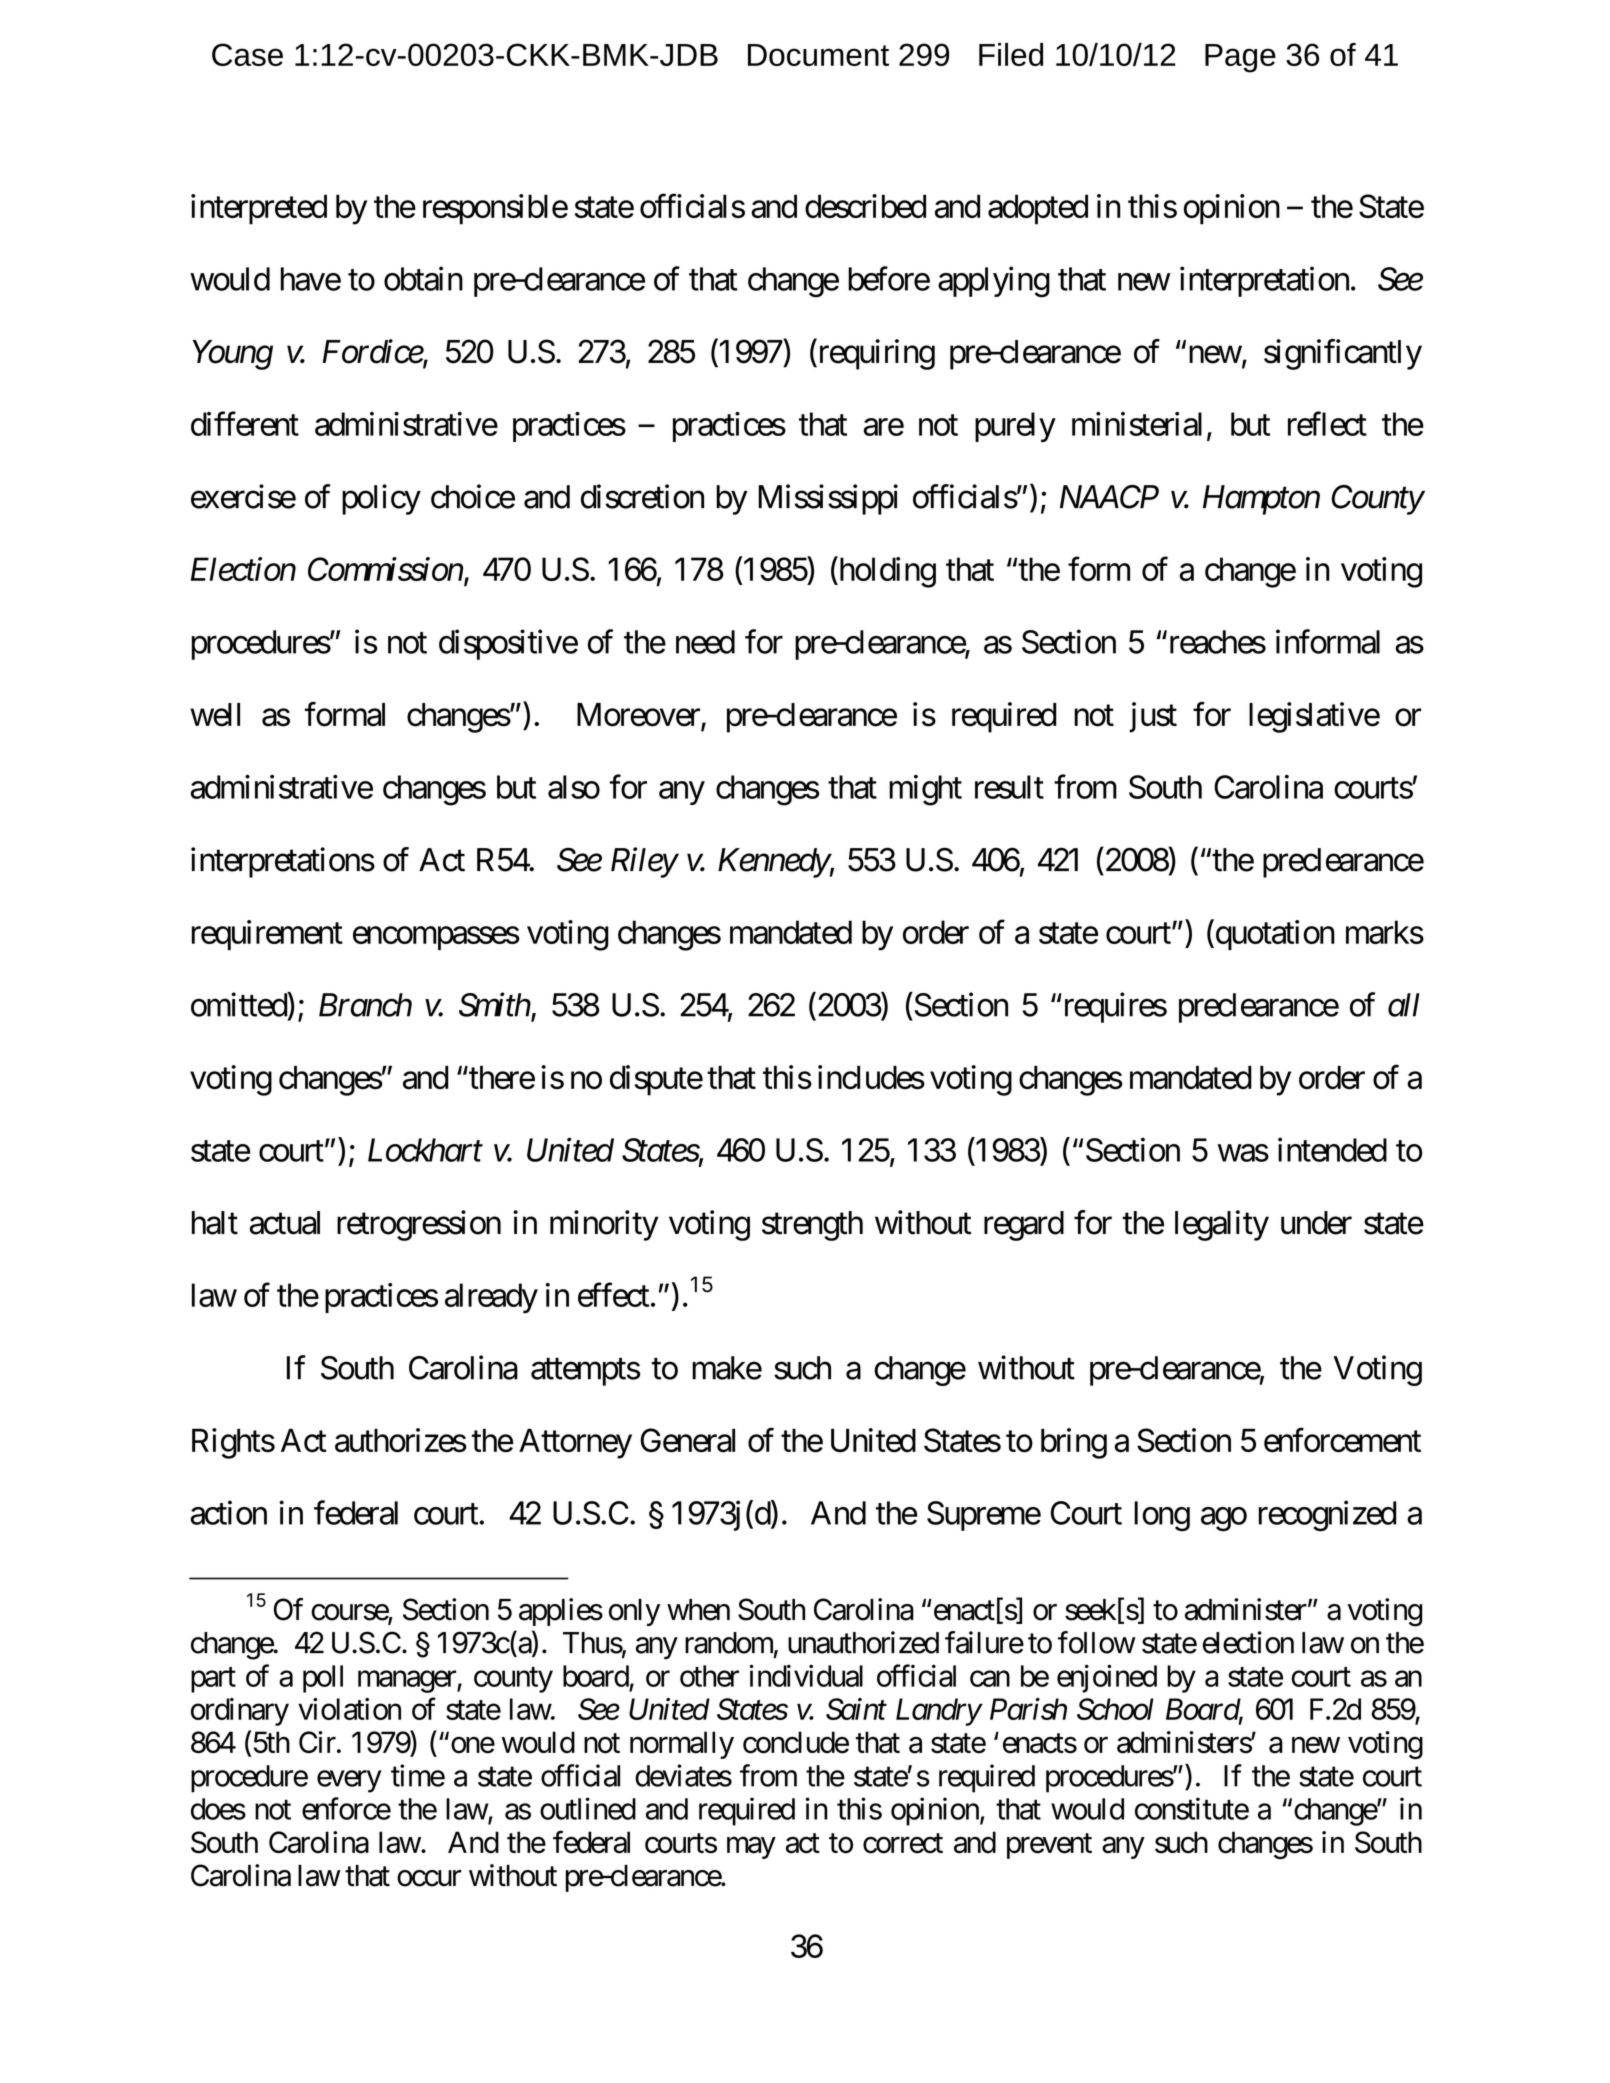  What do you see at coordinates (349, 1781) in the screenshot?
I see `every` at bounding box center [349, 1781].
